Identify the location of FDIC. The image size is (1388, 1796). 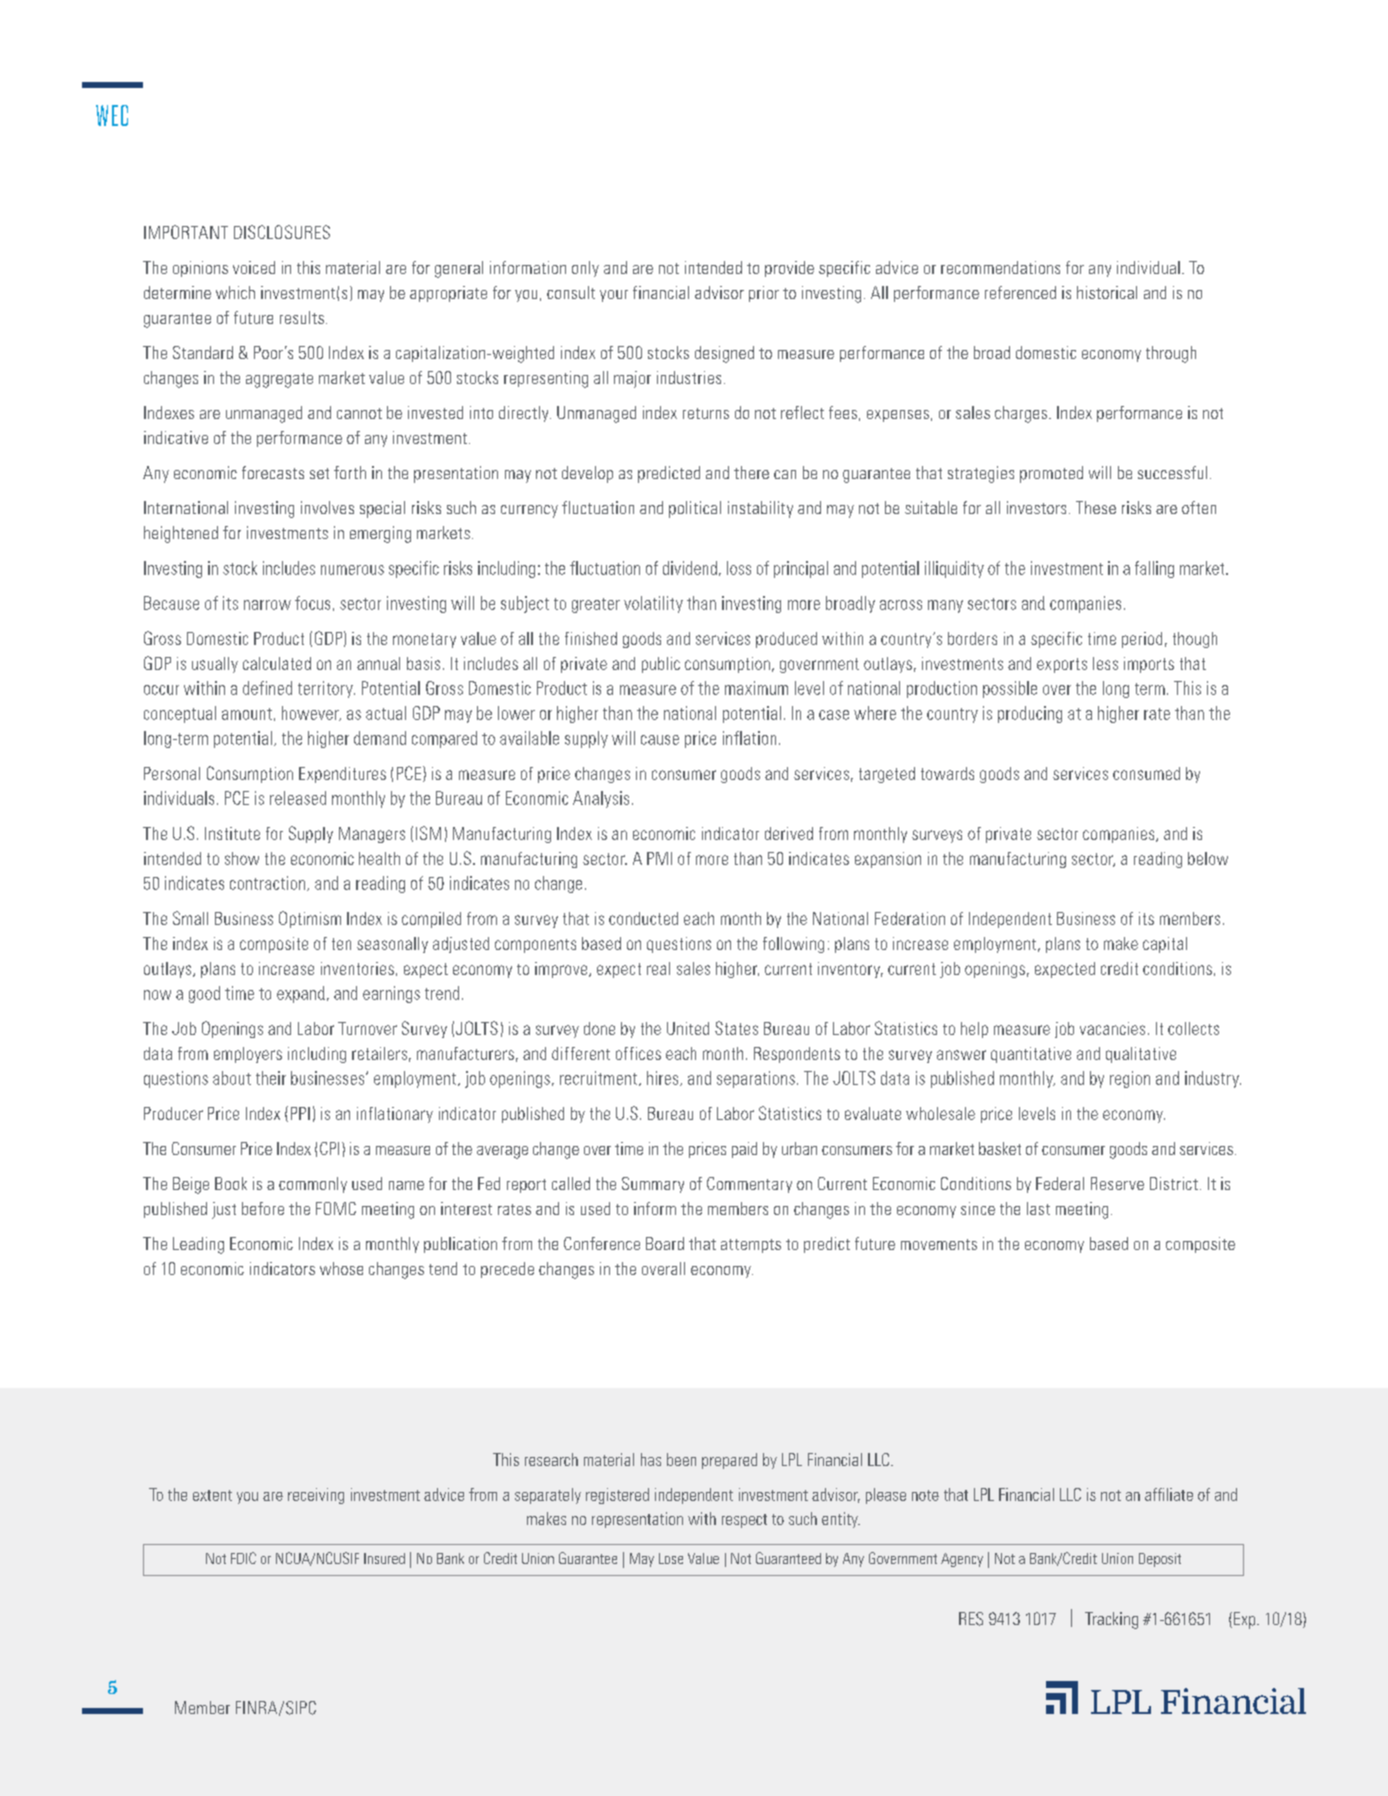
(243, 1558).
